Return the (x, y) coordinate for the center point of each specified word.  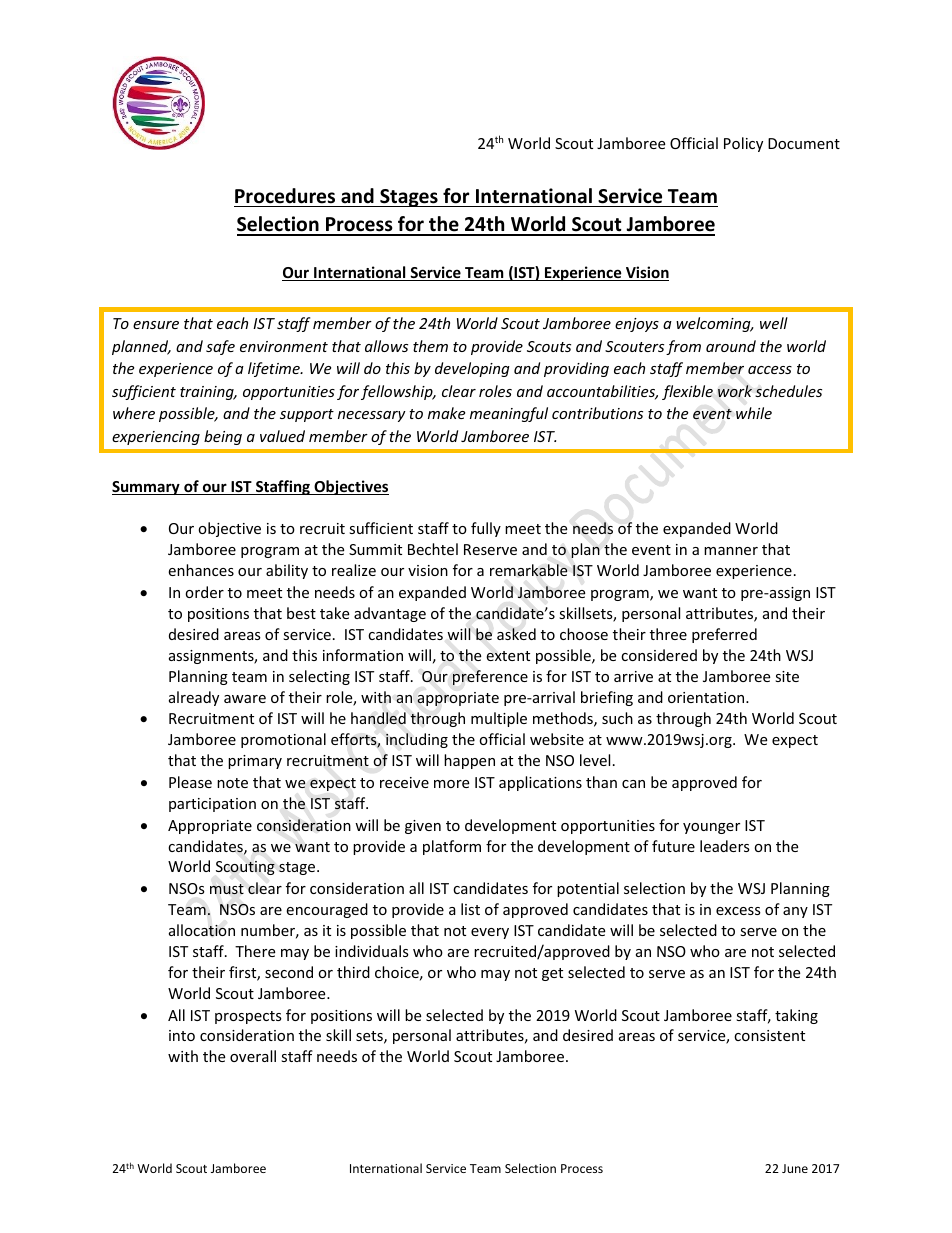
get (552, 974)
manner (731, 551)
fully (486, 529)
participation (212, 805)
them (430, 346)
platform (452, 847)
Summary (147, 488)
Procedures (285, 196)
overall (253, 1056)
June (795, 1168)
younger (711, 828)
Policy (743, 144)
